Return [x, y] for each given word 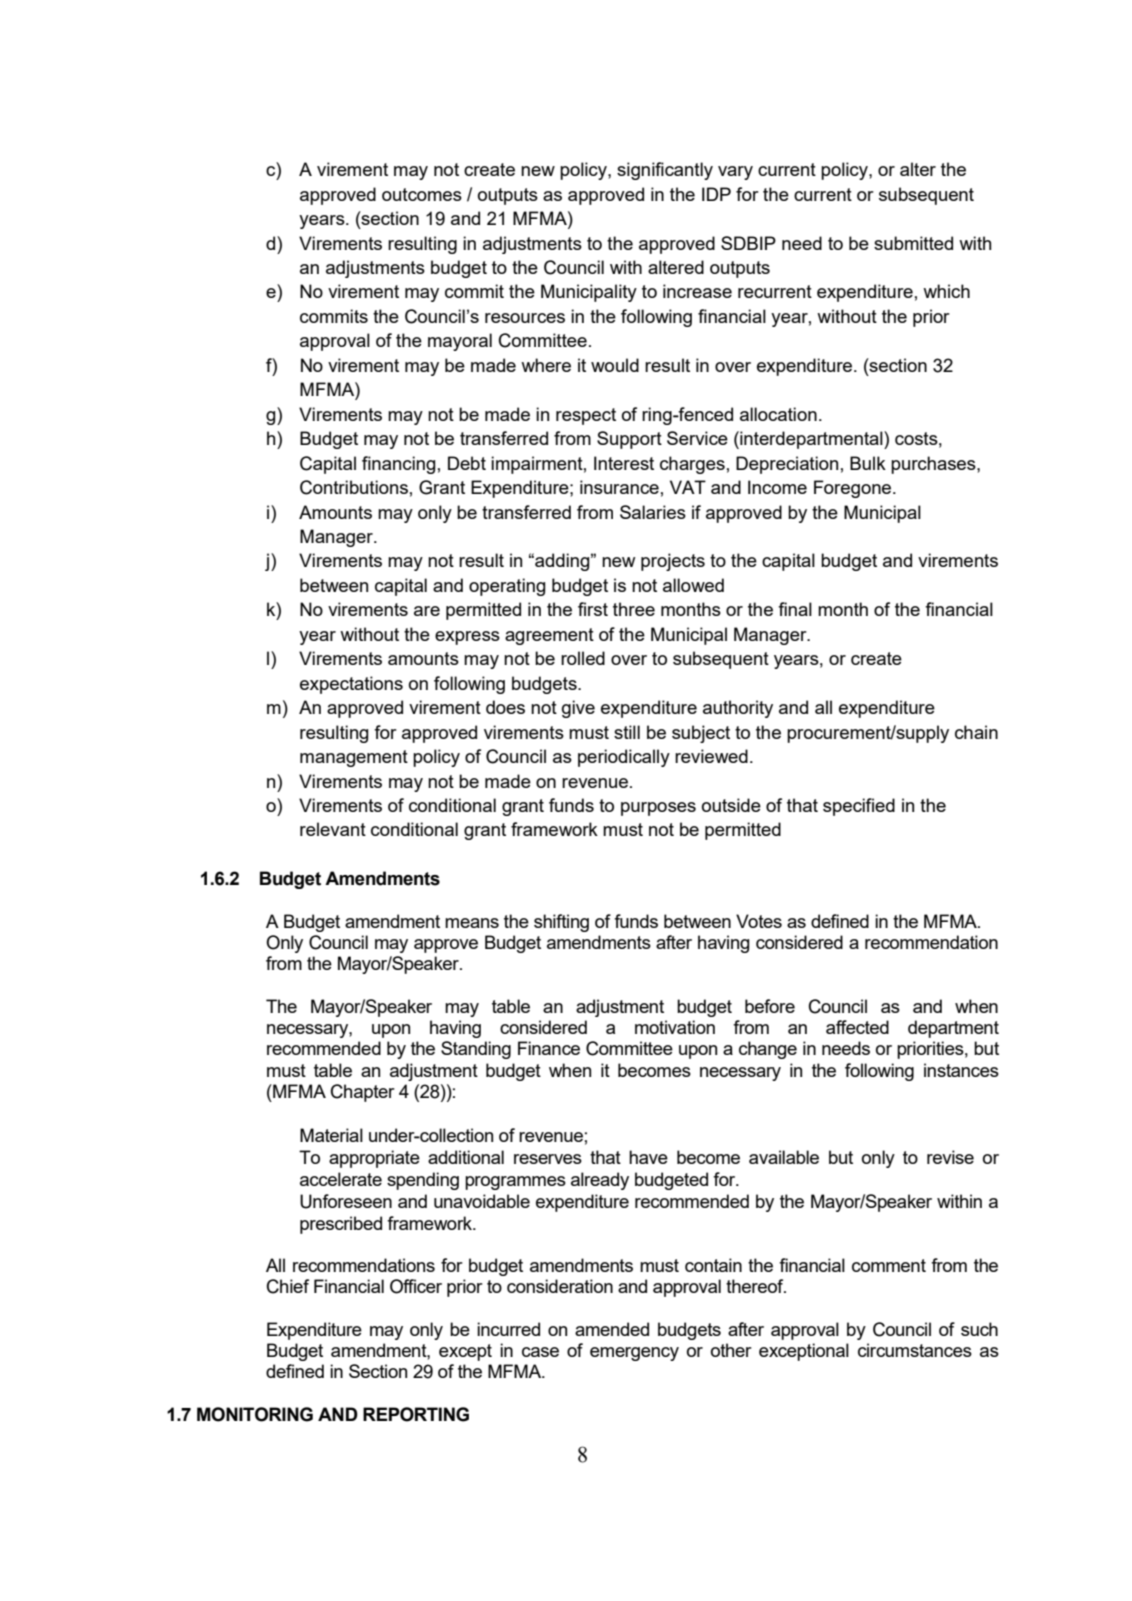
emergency [634, 1354]
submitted [913, 243]
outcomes [422, 194]
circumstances [915, 1350]
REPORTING [416, 1414]
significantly [665, 171]
